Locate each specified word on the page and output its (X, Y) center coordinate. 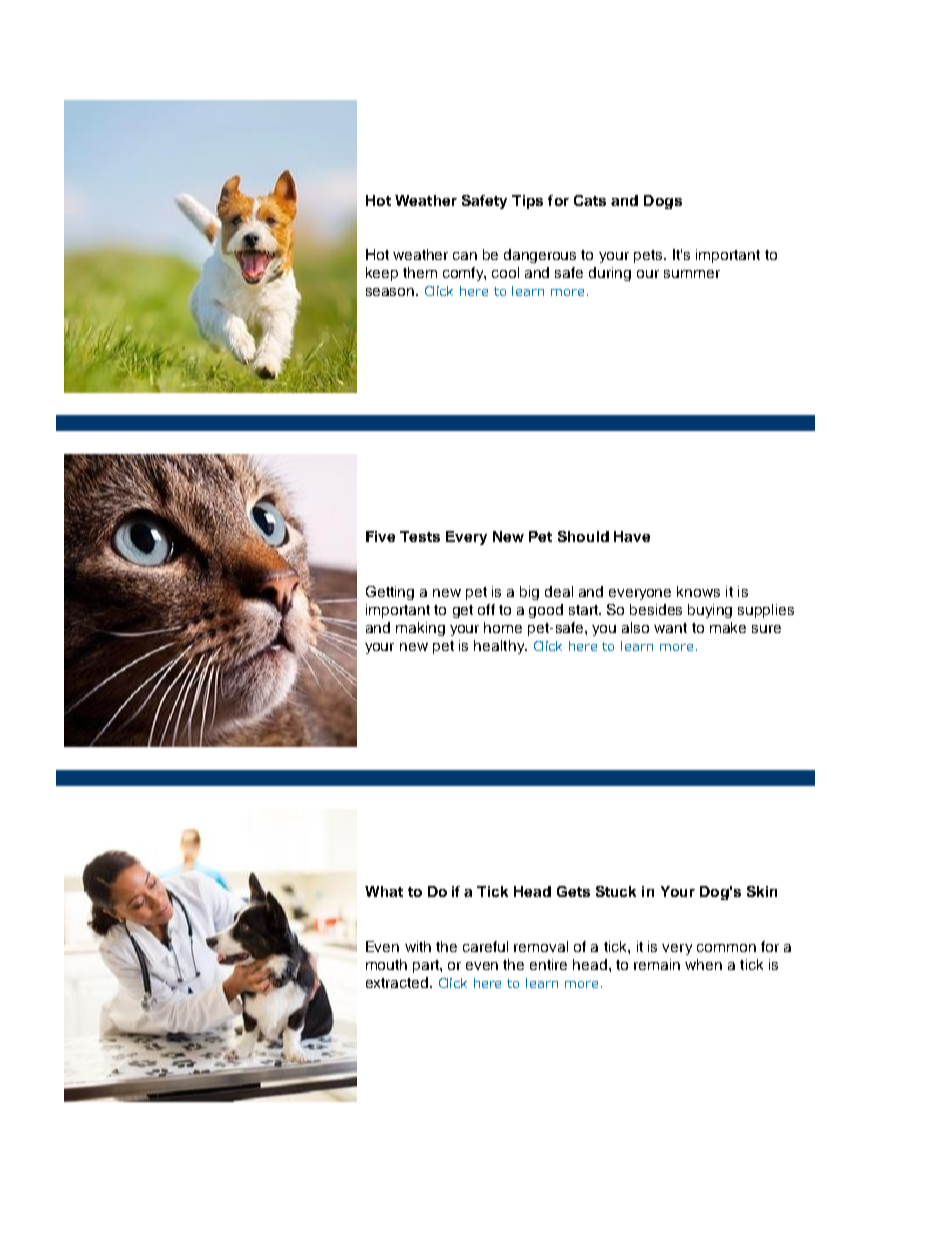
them (420, 272)
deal (559, 591)
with (418, 946)
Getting (390, 593)
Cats (590, 200)
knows (698, 591)
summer (692, 274)
